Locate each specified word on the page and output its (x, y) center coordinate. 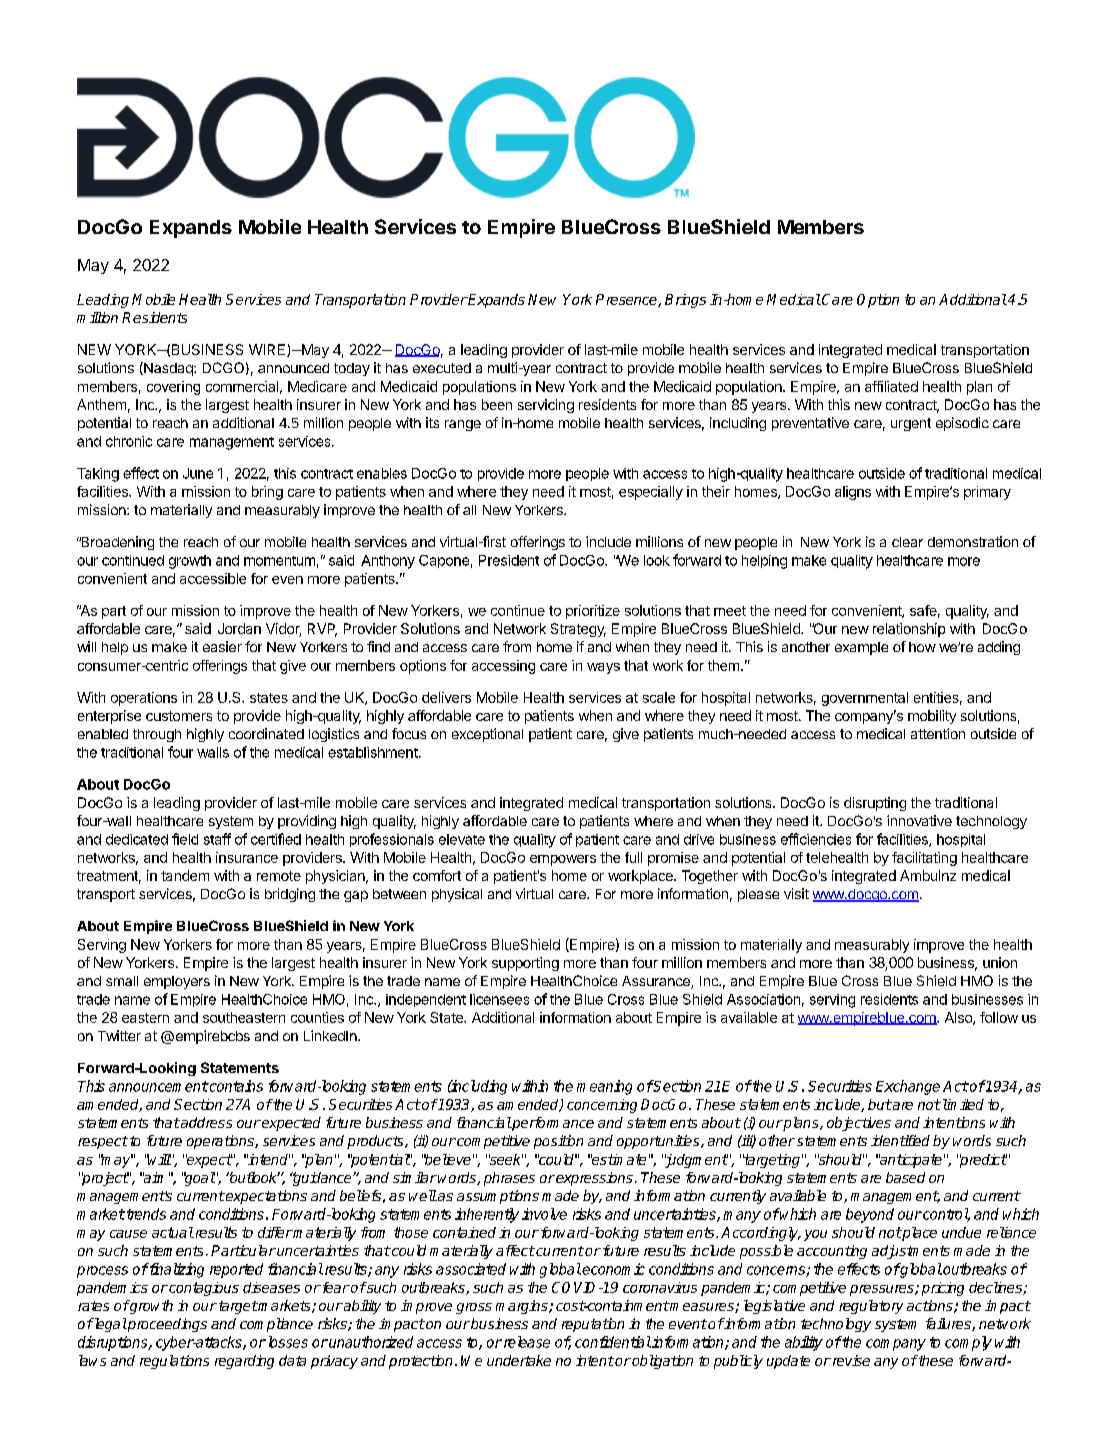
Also (959, 1018)
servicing (546, 406)
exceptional (487, 735)
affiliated (891, 386)
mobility (932, 717)
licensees (499, 999)
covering (173, 388)
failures (949, 1324)
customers (179, 716)
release (525, 1342)
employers (177, 982)
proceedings (166, 1325)
